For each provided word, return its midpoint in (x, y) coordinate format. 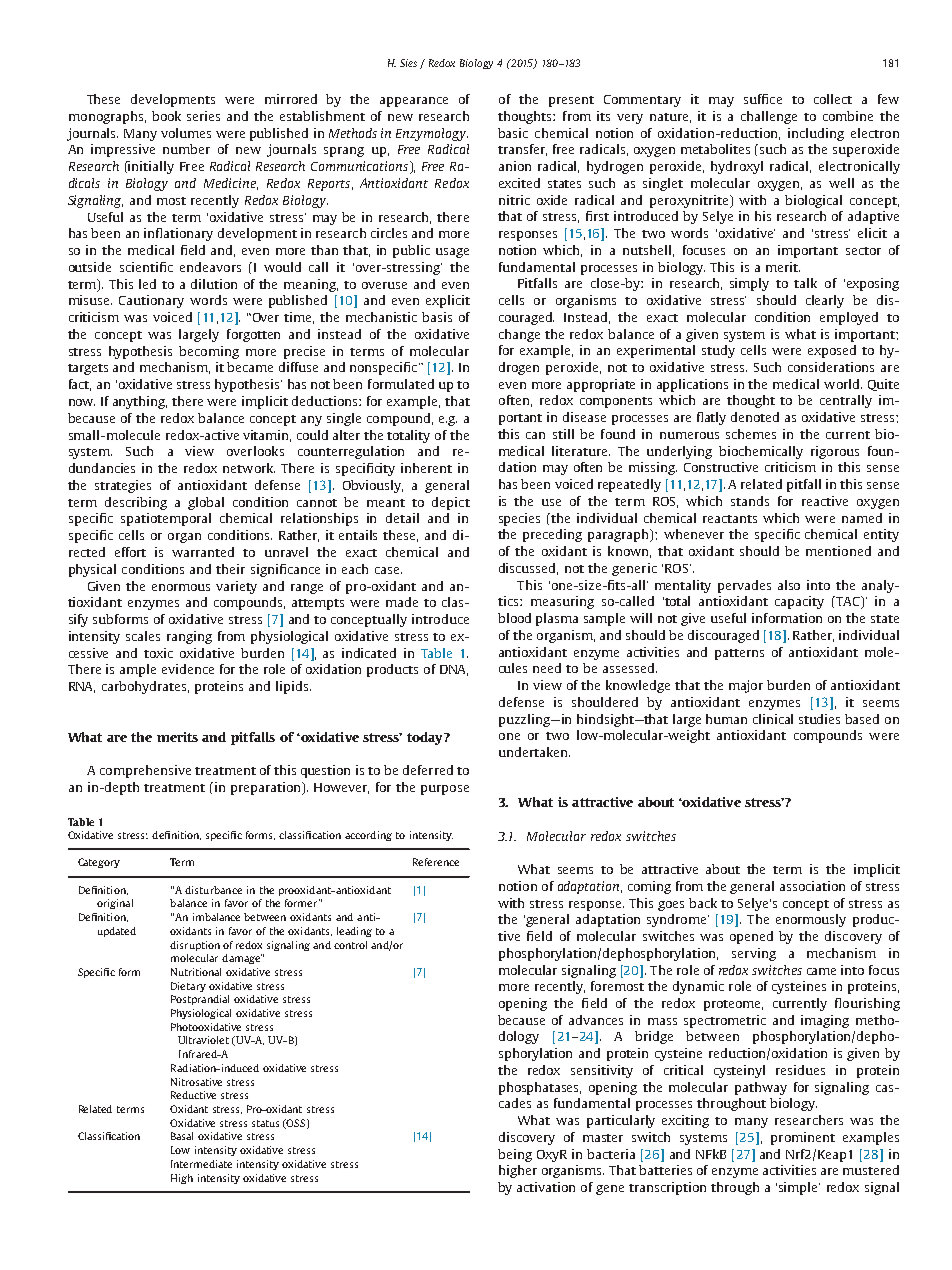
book (166, 116)
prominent (803, 1138)
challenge (769, 117)
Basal (182, 1136)
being (515, 1155)
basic (513, 133)
